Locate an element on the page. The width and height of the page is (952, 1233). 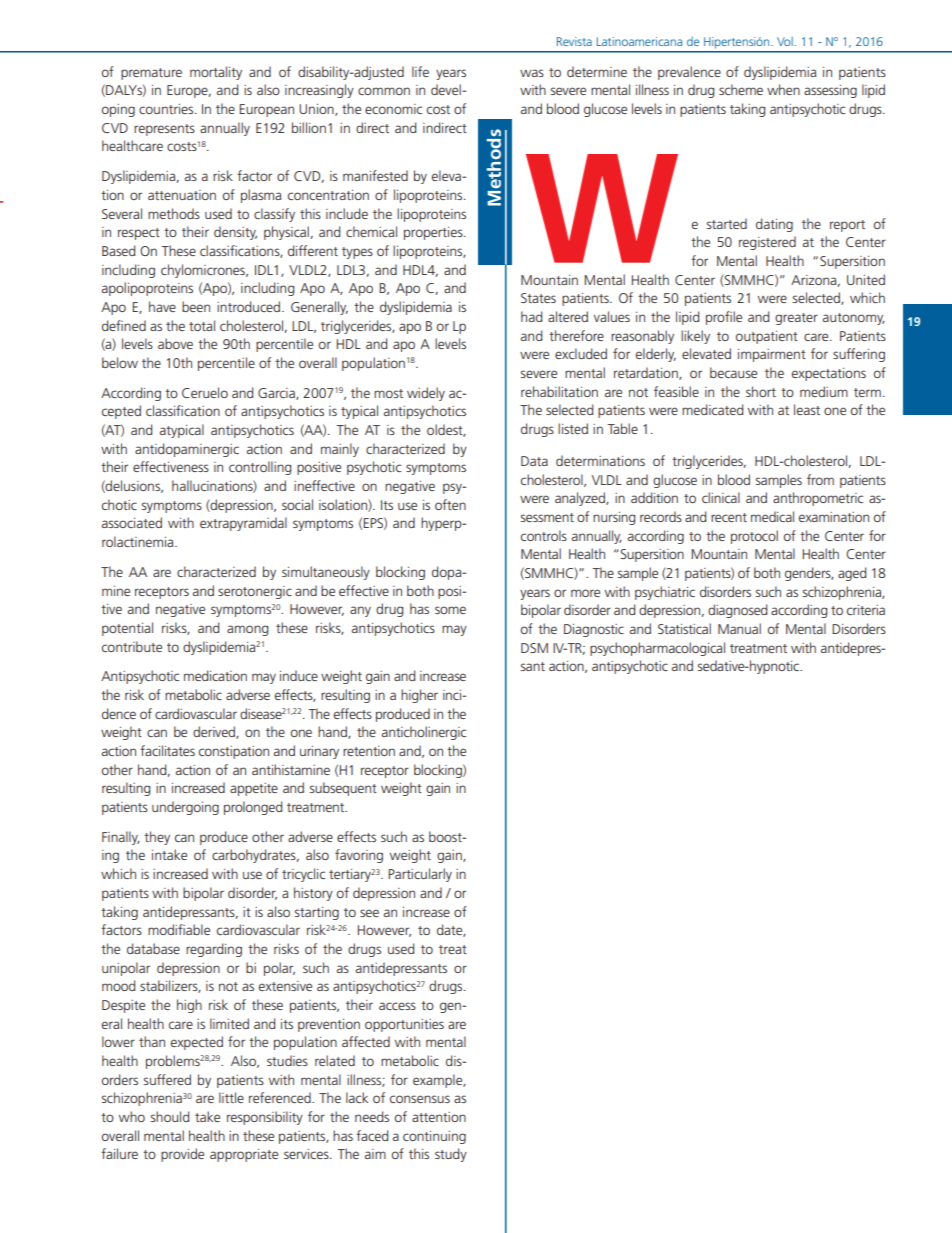
continuing is located at coordinates (434, 1137).
